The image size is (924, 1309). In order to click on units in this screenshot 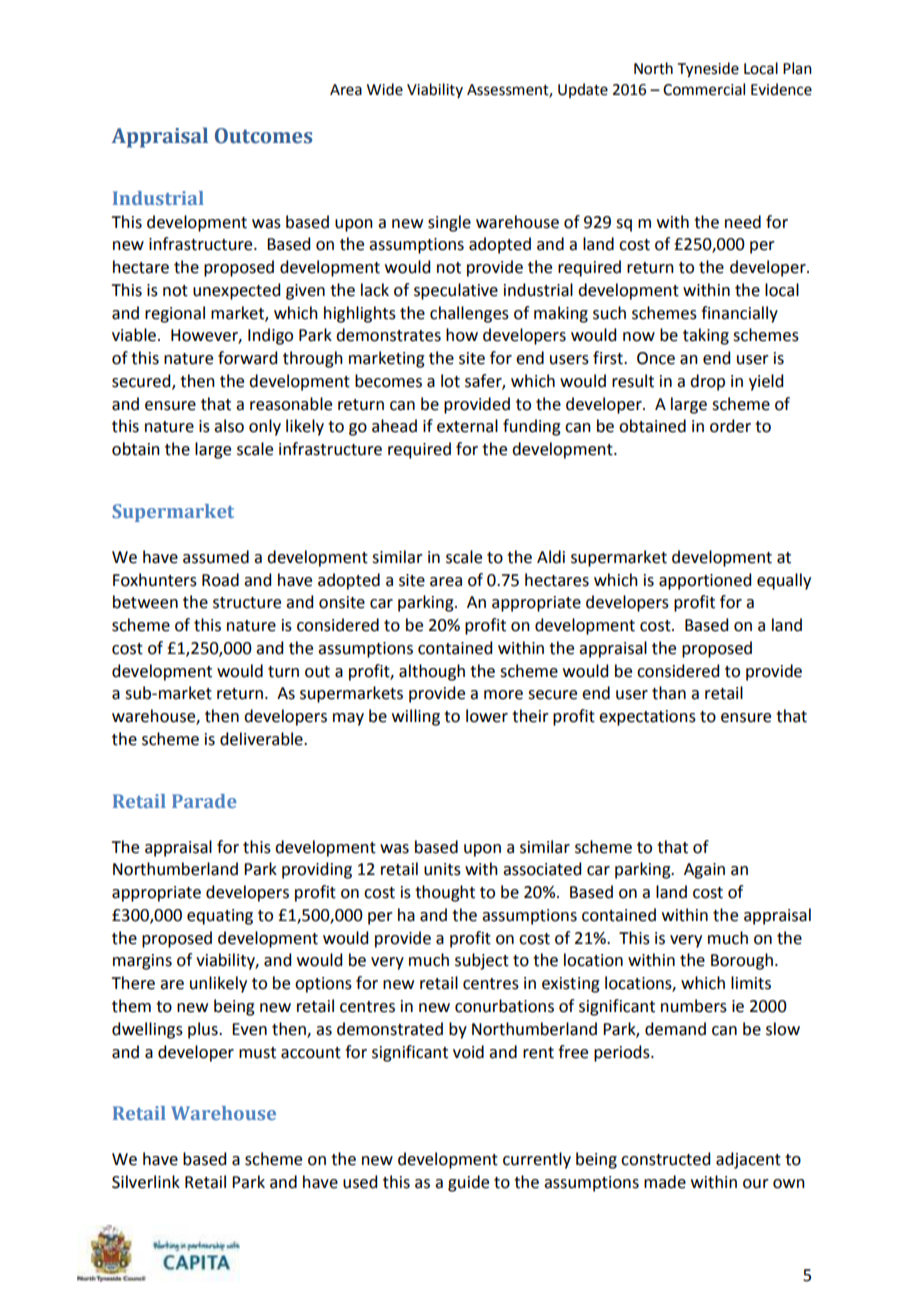, I will do `click(442, 869)`.
